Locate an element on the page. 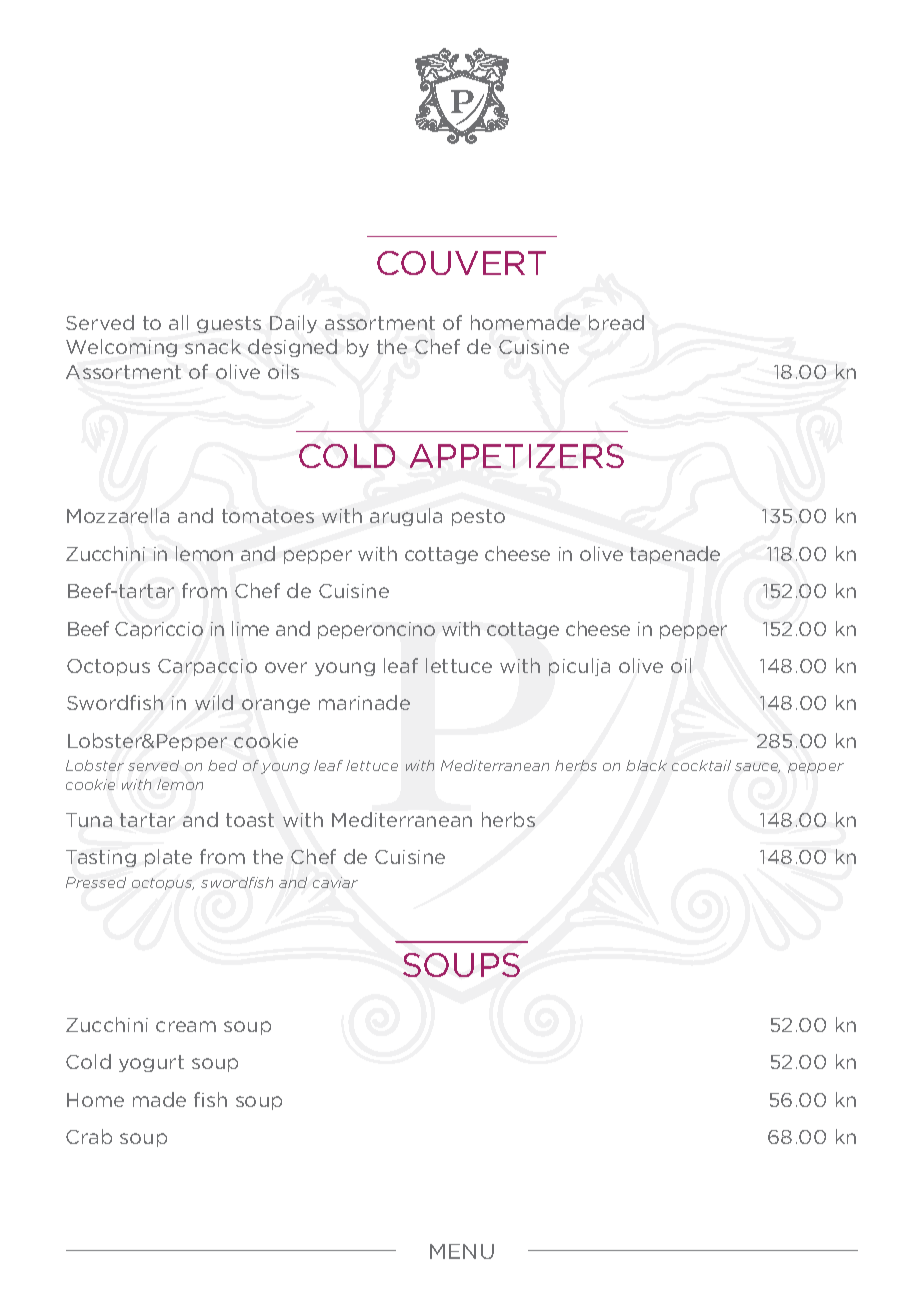 The height and width of the image is (1308, 924). cocktail is located at coordinates (701, 765).
